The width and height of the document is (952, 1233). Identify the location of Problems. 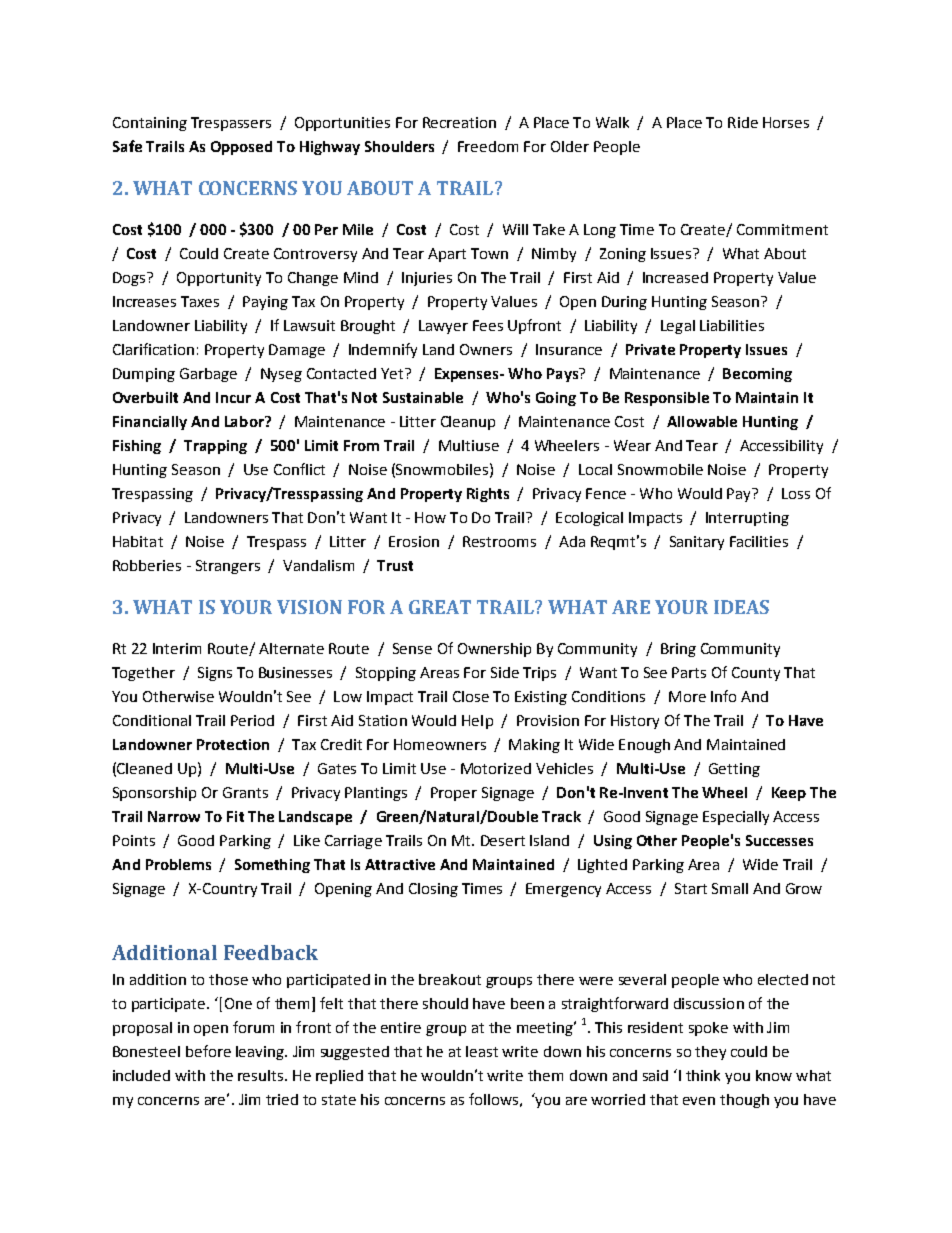
(178, 864).
